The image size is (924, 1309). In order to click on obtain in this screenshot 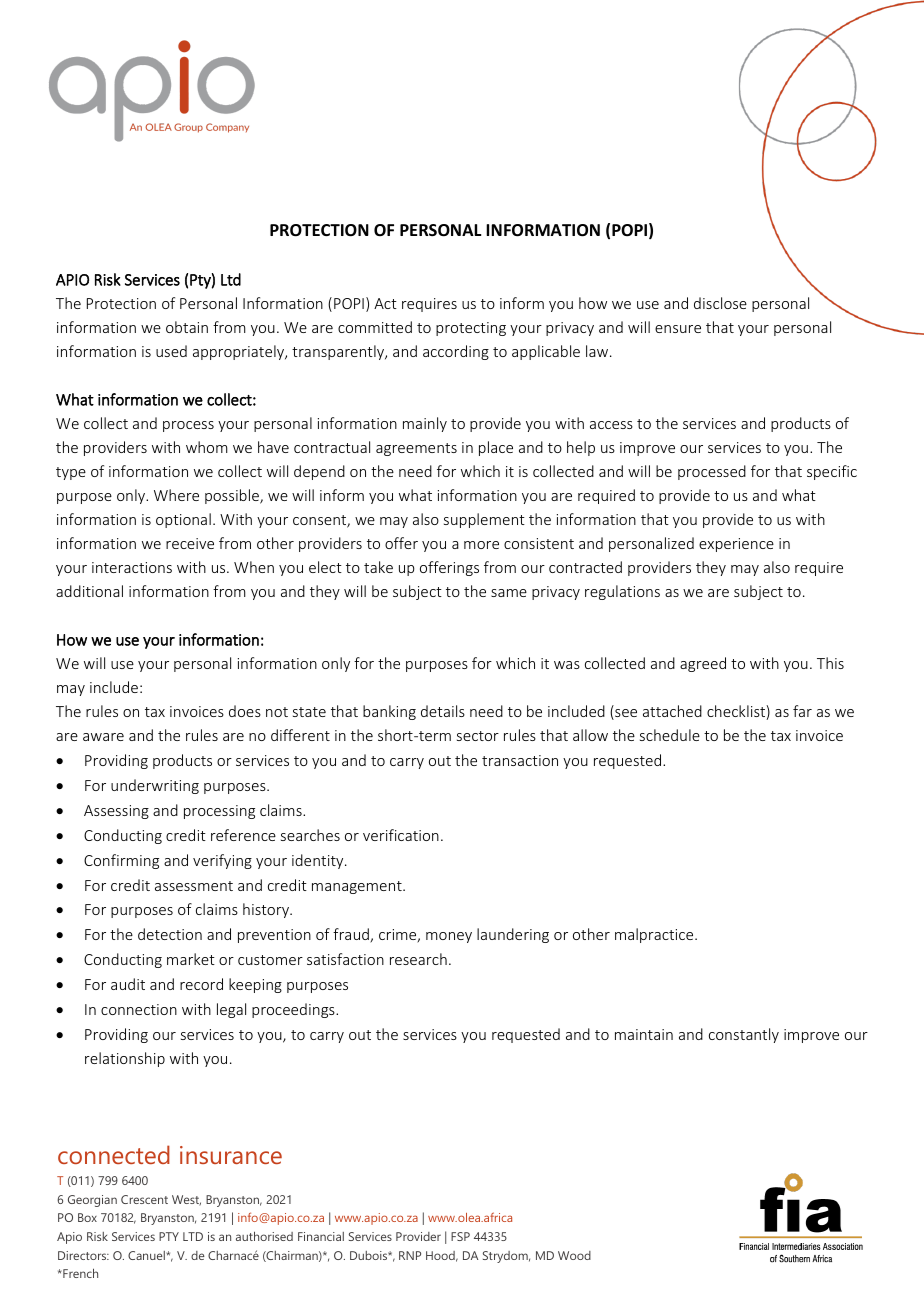, I will do `click(187, 327)`.
